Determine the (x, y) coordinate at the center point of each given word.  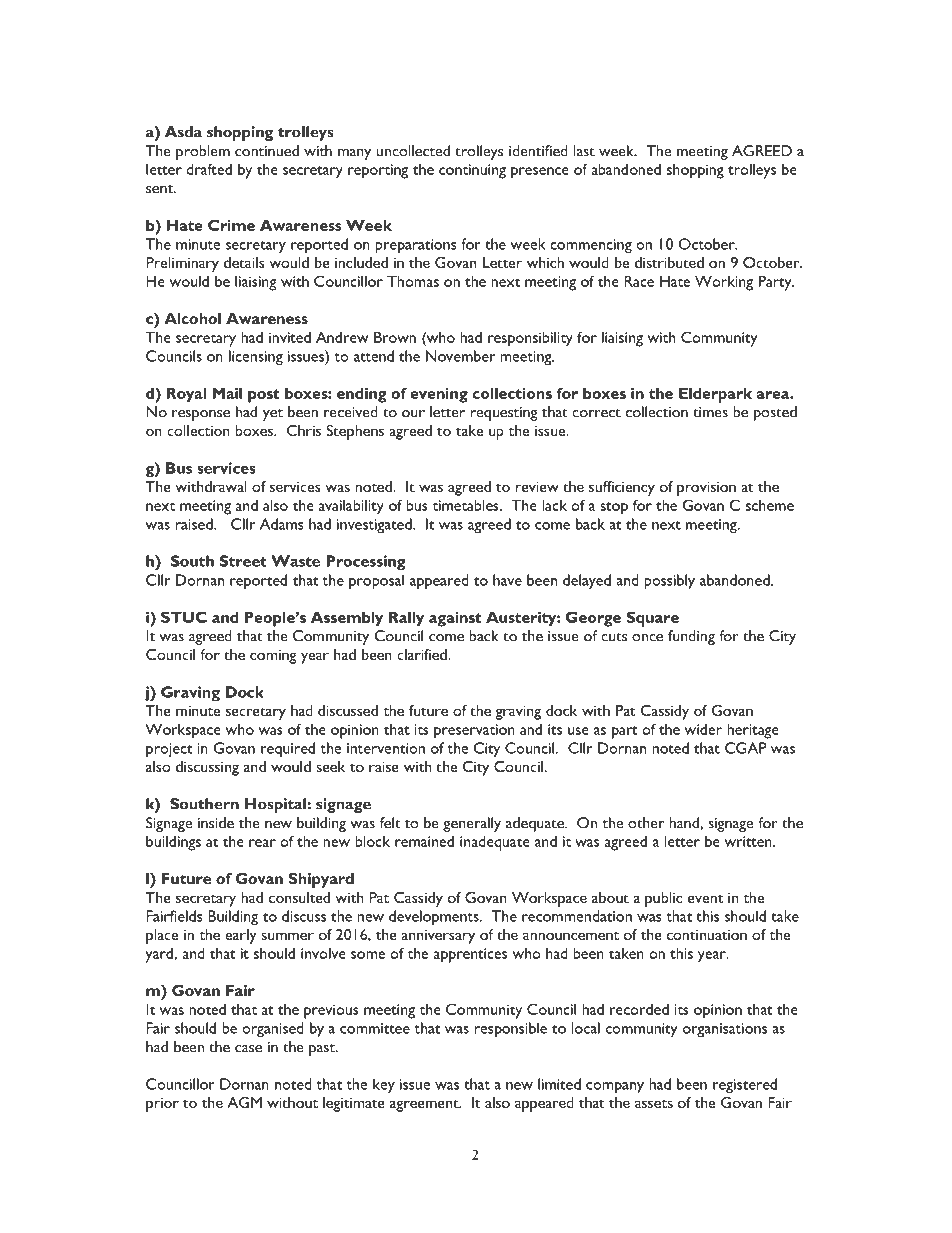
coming (273, 657)
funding (691, 637)
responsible (511, 1029)
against (455, 619)
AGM (244, 1102)
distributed (669, 262)
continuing (472, 171)
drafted (209, 169)
